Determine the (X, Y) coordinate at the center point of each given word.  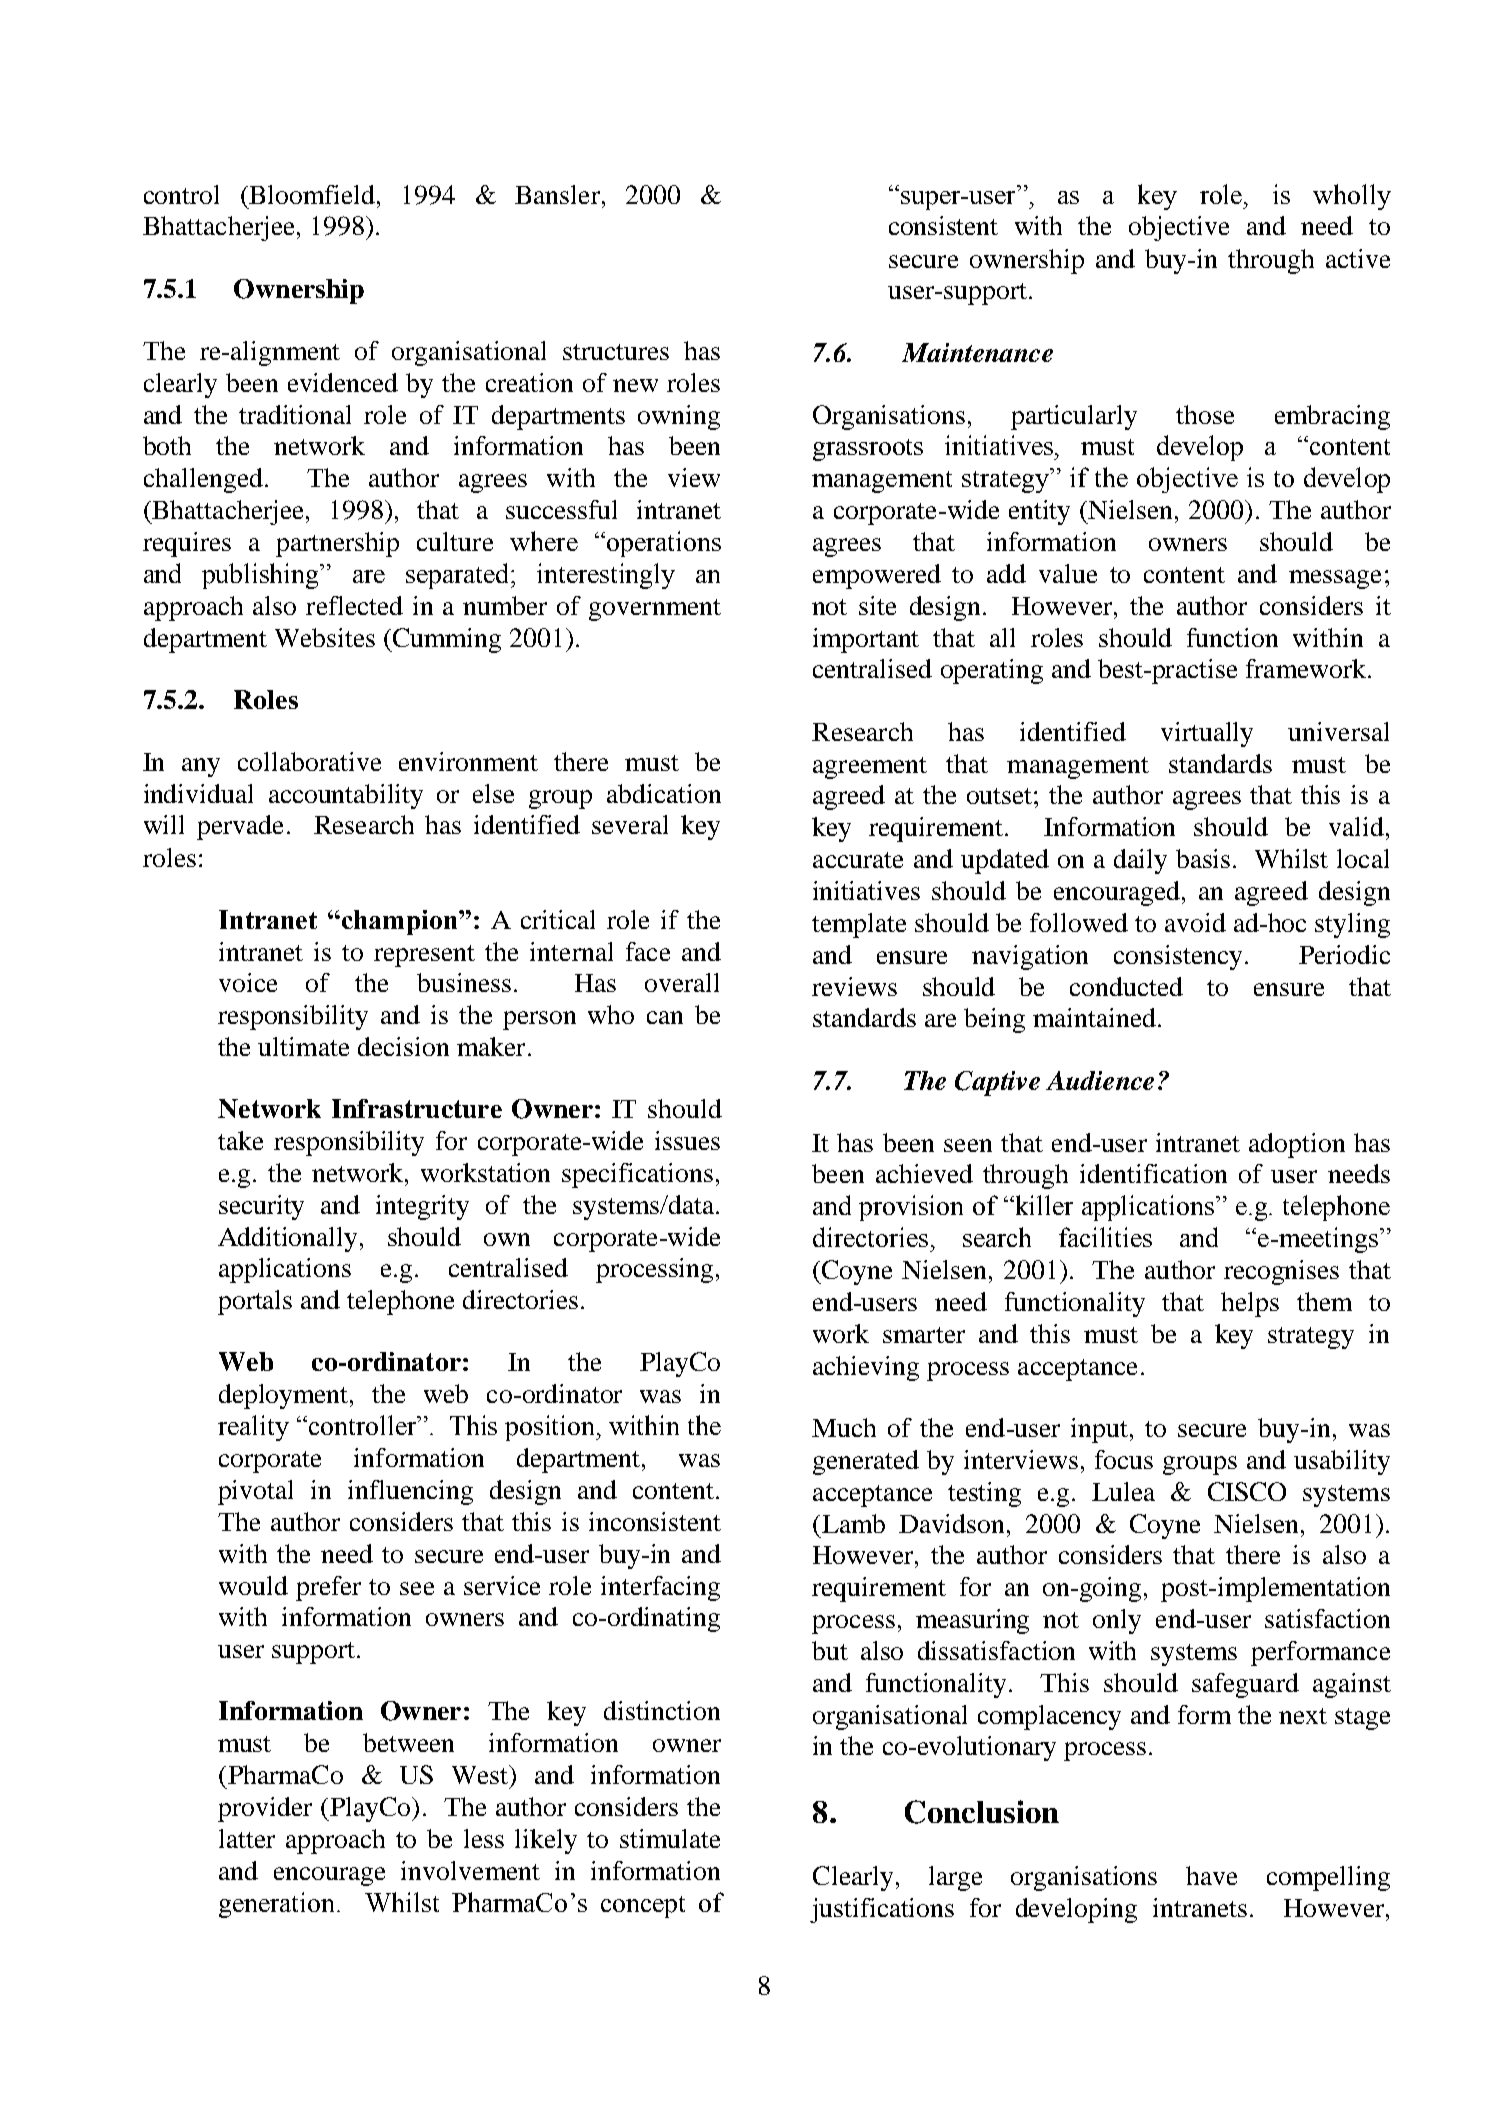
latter (247, 1838)
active (1358, 258)
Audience (1100, 1080)
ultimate (303, 1046)
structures (616, 352)
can (665, 1017)
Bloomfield (312, 194)
